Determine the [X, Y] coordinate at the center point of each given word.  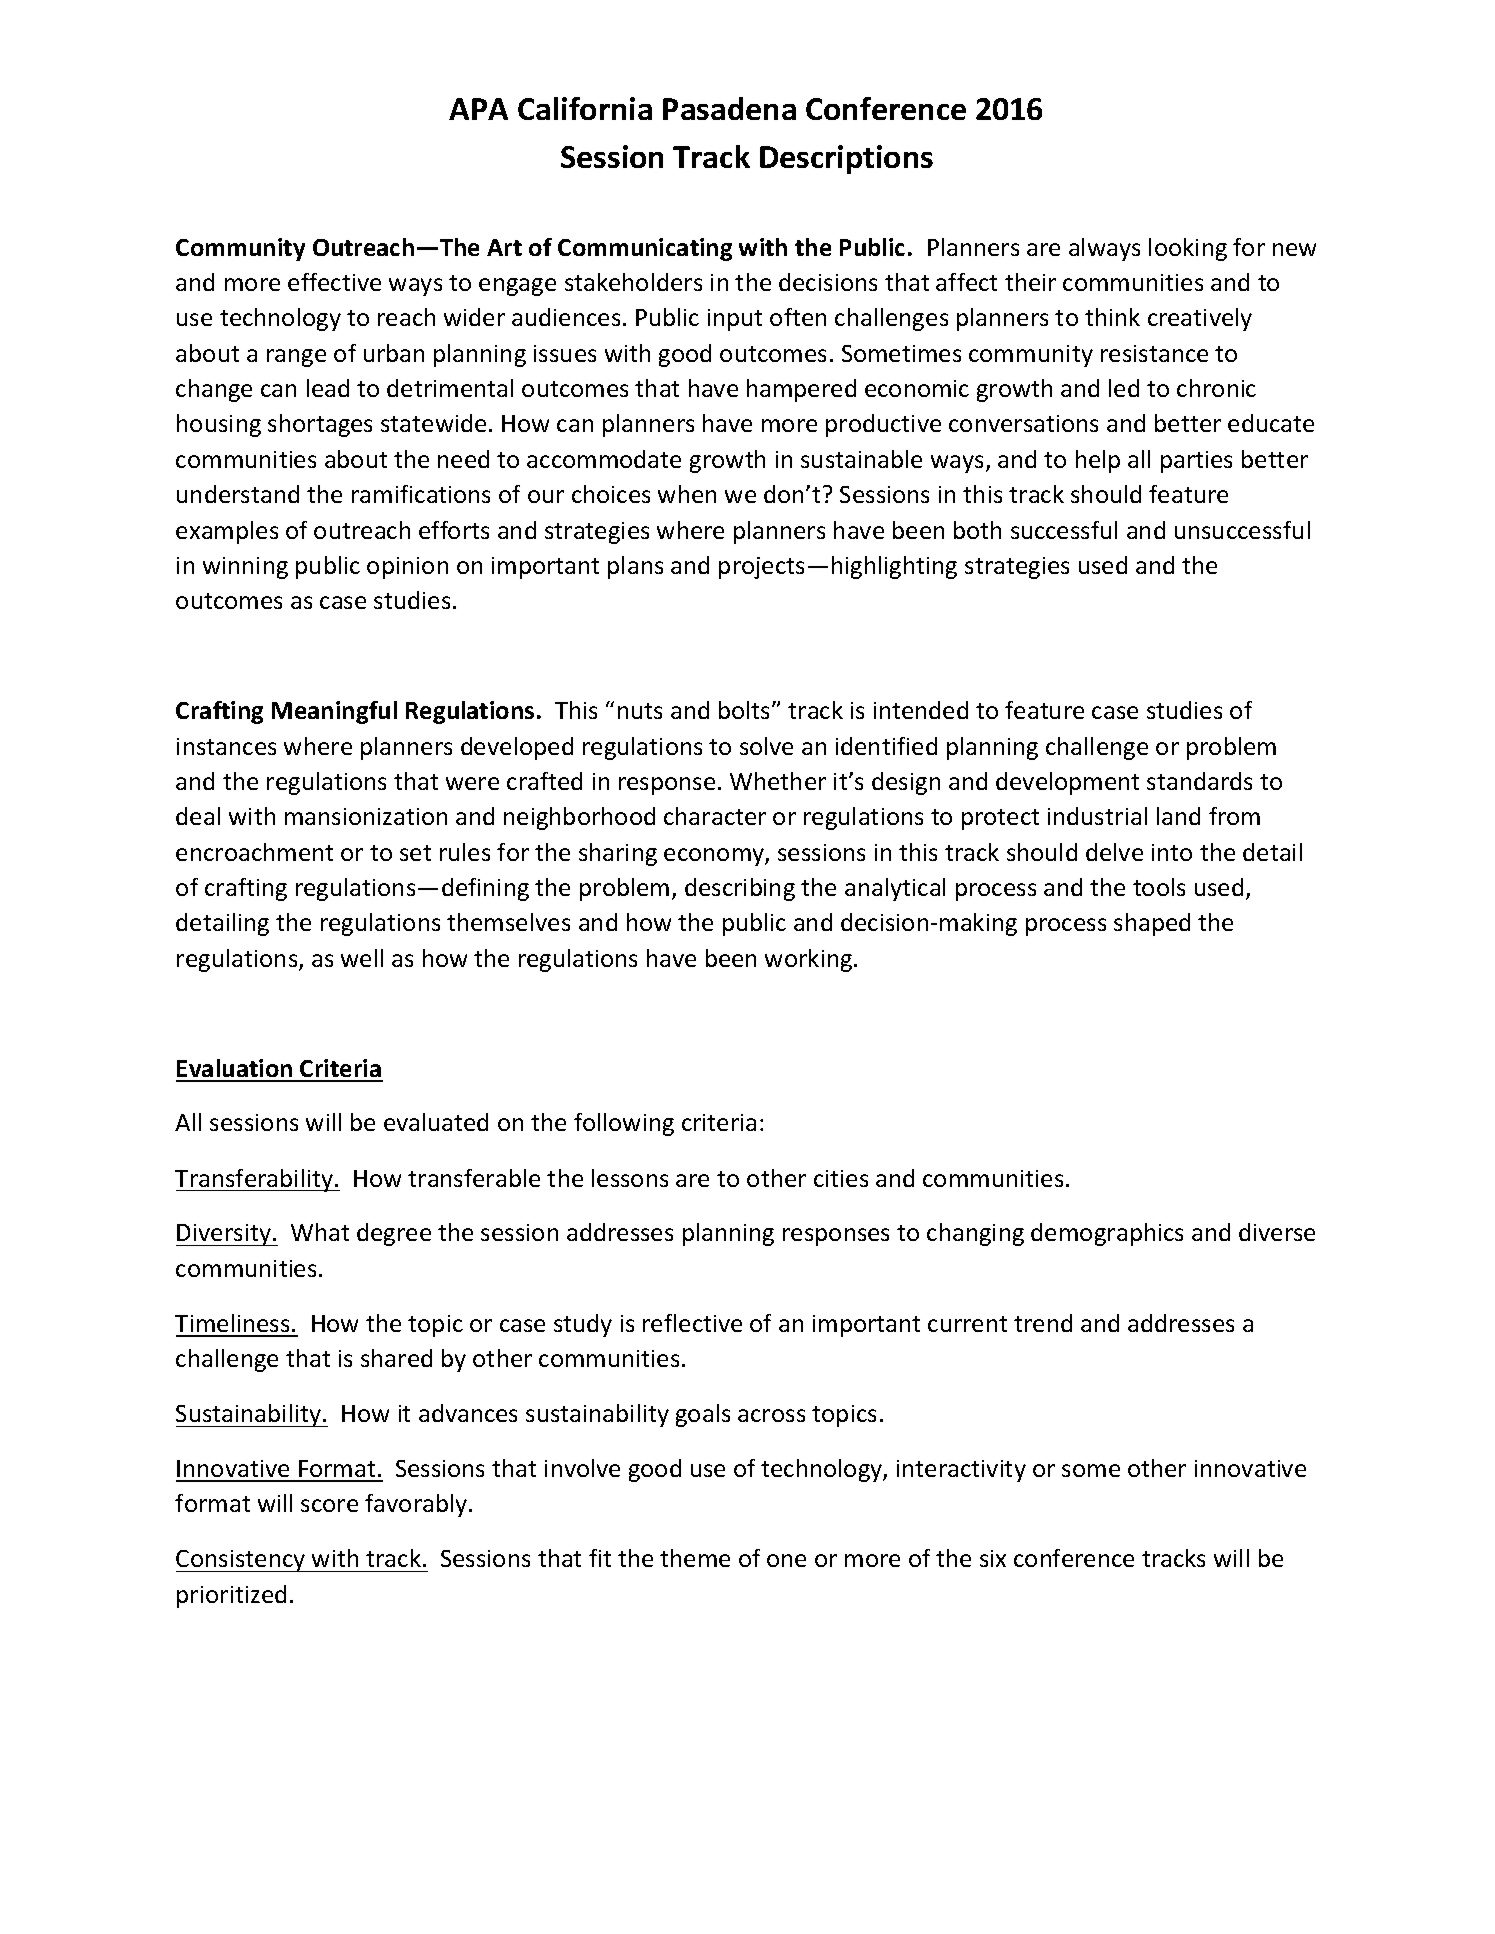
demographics [1107, 1234]
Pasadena [729, 108]
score [329, 1505]
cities [841, 1178]
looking [1188, 249]
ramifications [421, 494]
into [1172, 852]
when [687, 494]
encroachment [254, 852]
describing [740, 889]
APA [478, 109]
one [786, 1560]
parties [1196, 462]
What [320, 1232]
